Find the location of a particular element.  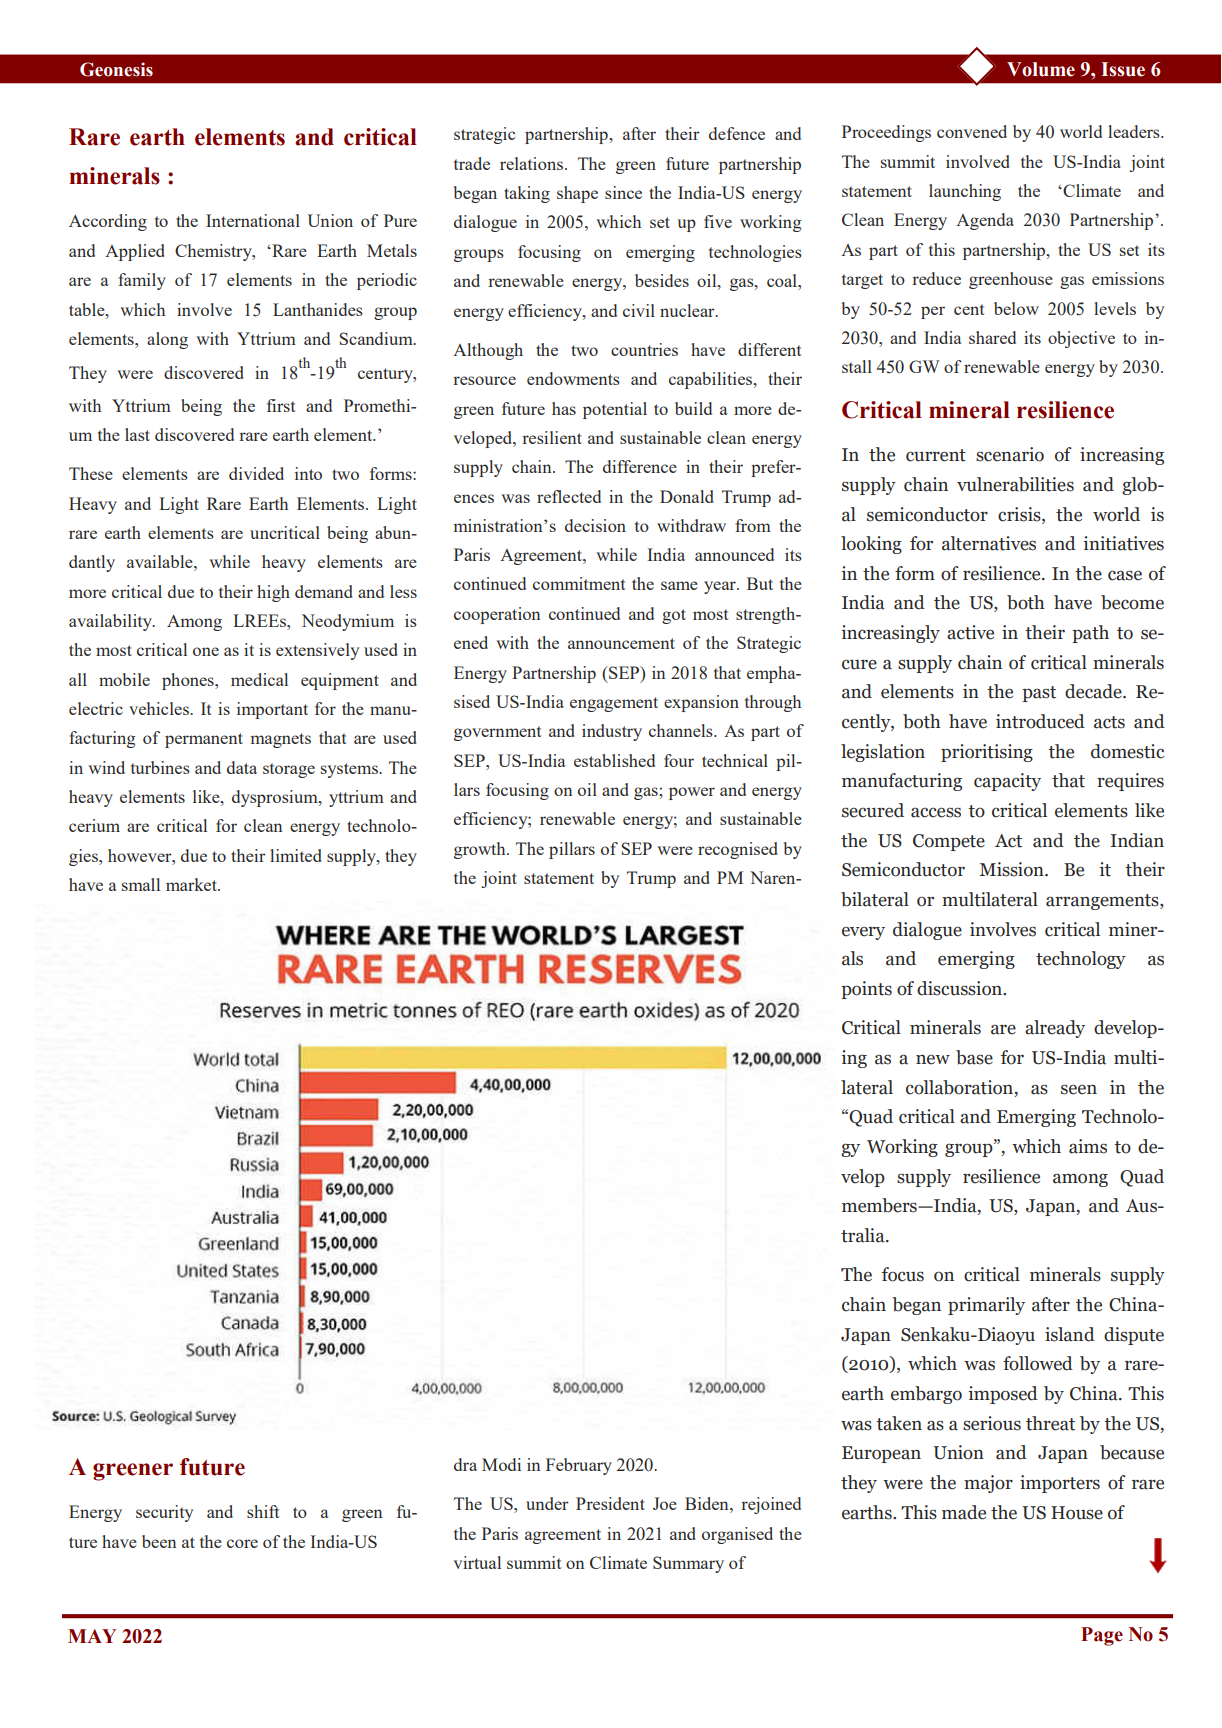

discussion is located at coordinates (961, 988).
